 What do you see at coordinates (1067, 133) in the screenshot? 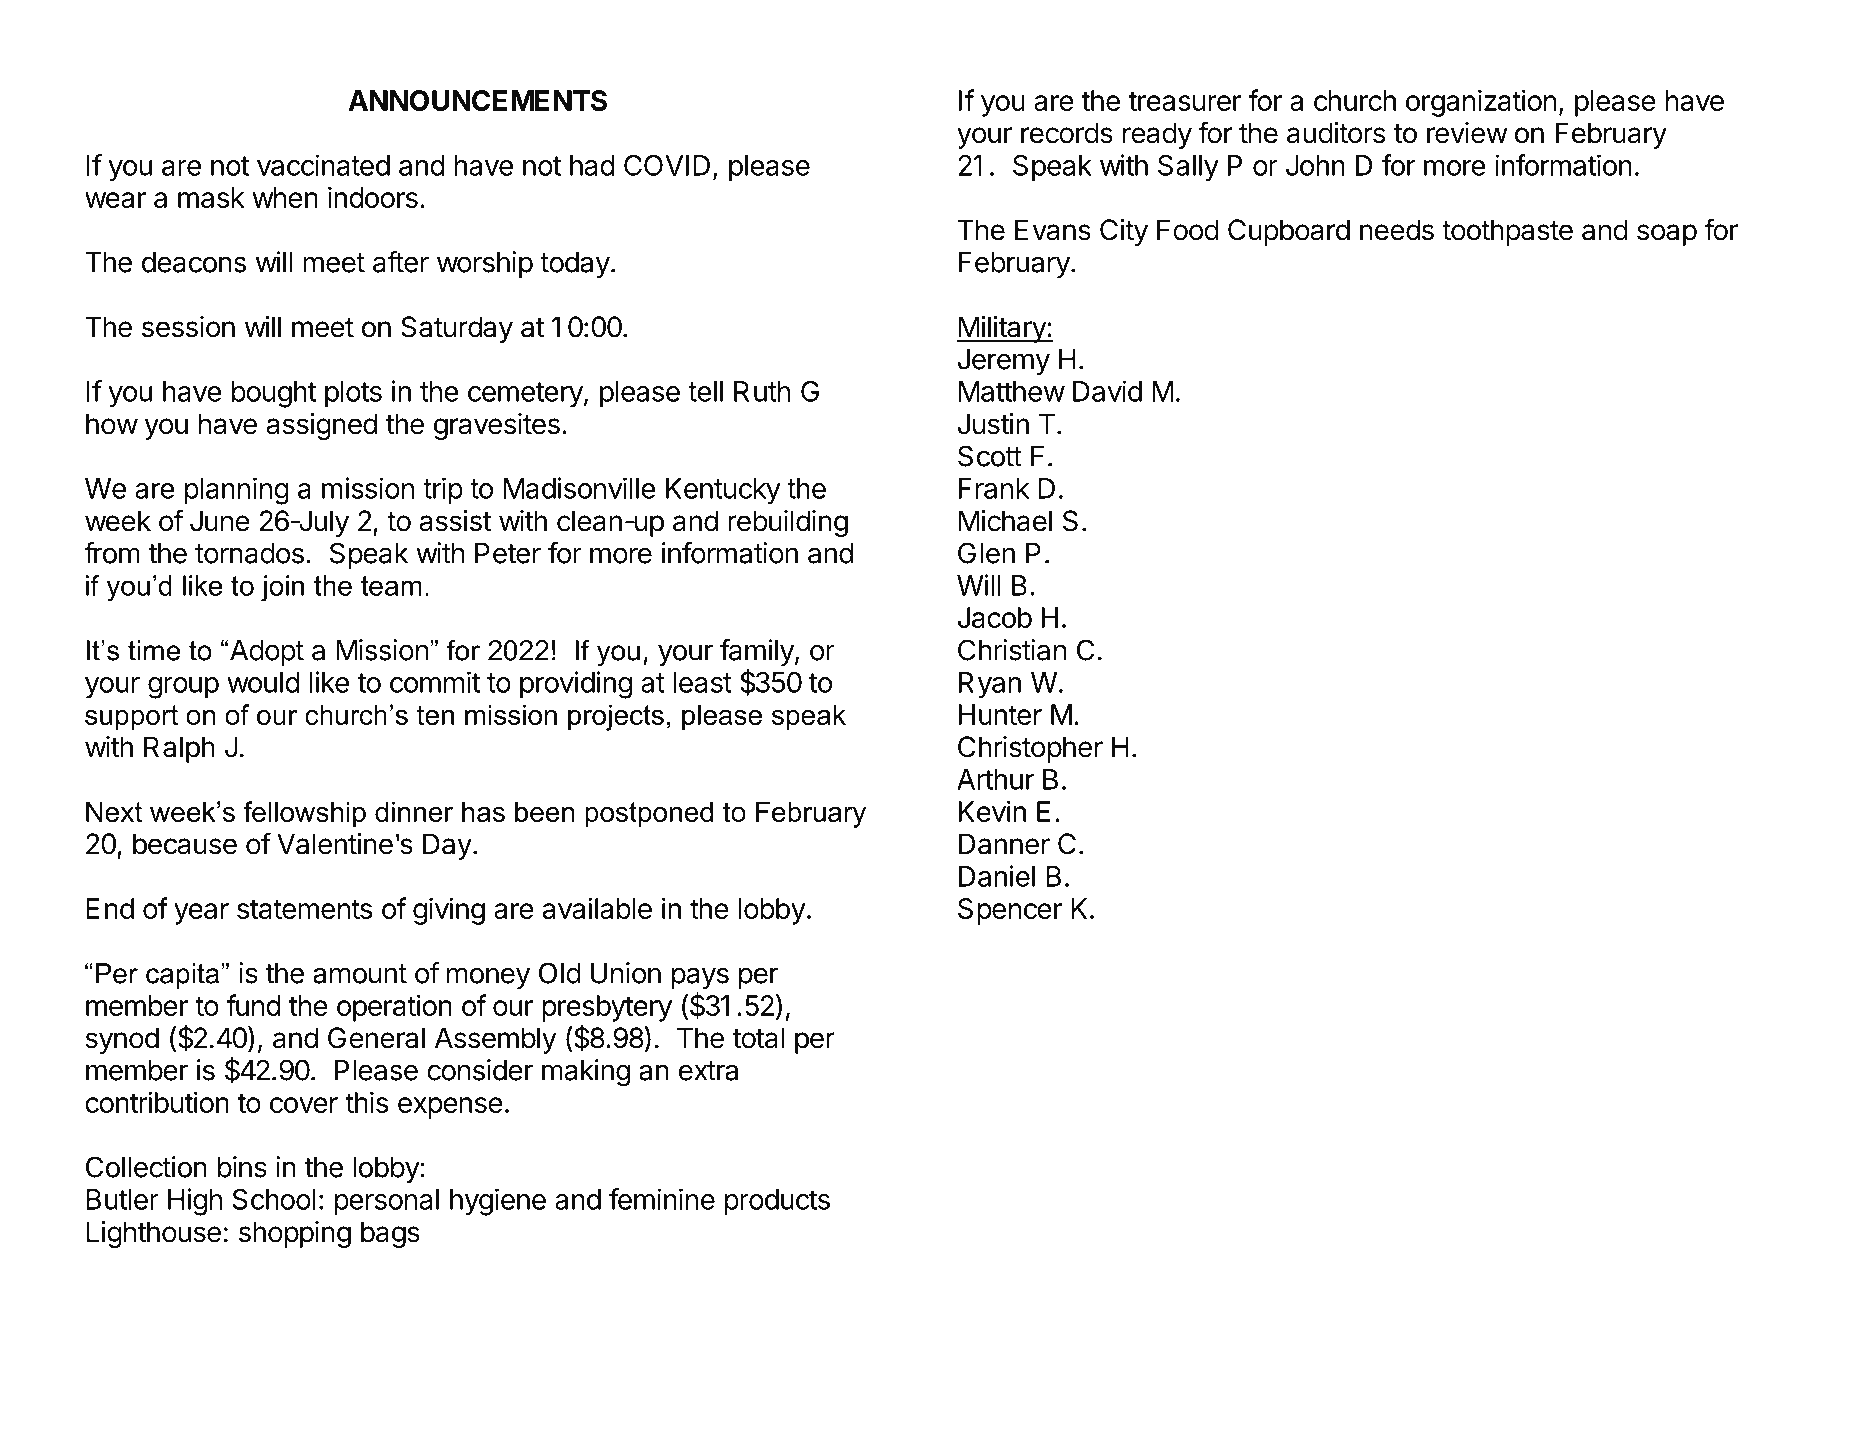
I see `records` at bounding box center [1067, 133].
